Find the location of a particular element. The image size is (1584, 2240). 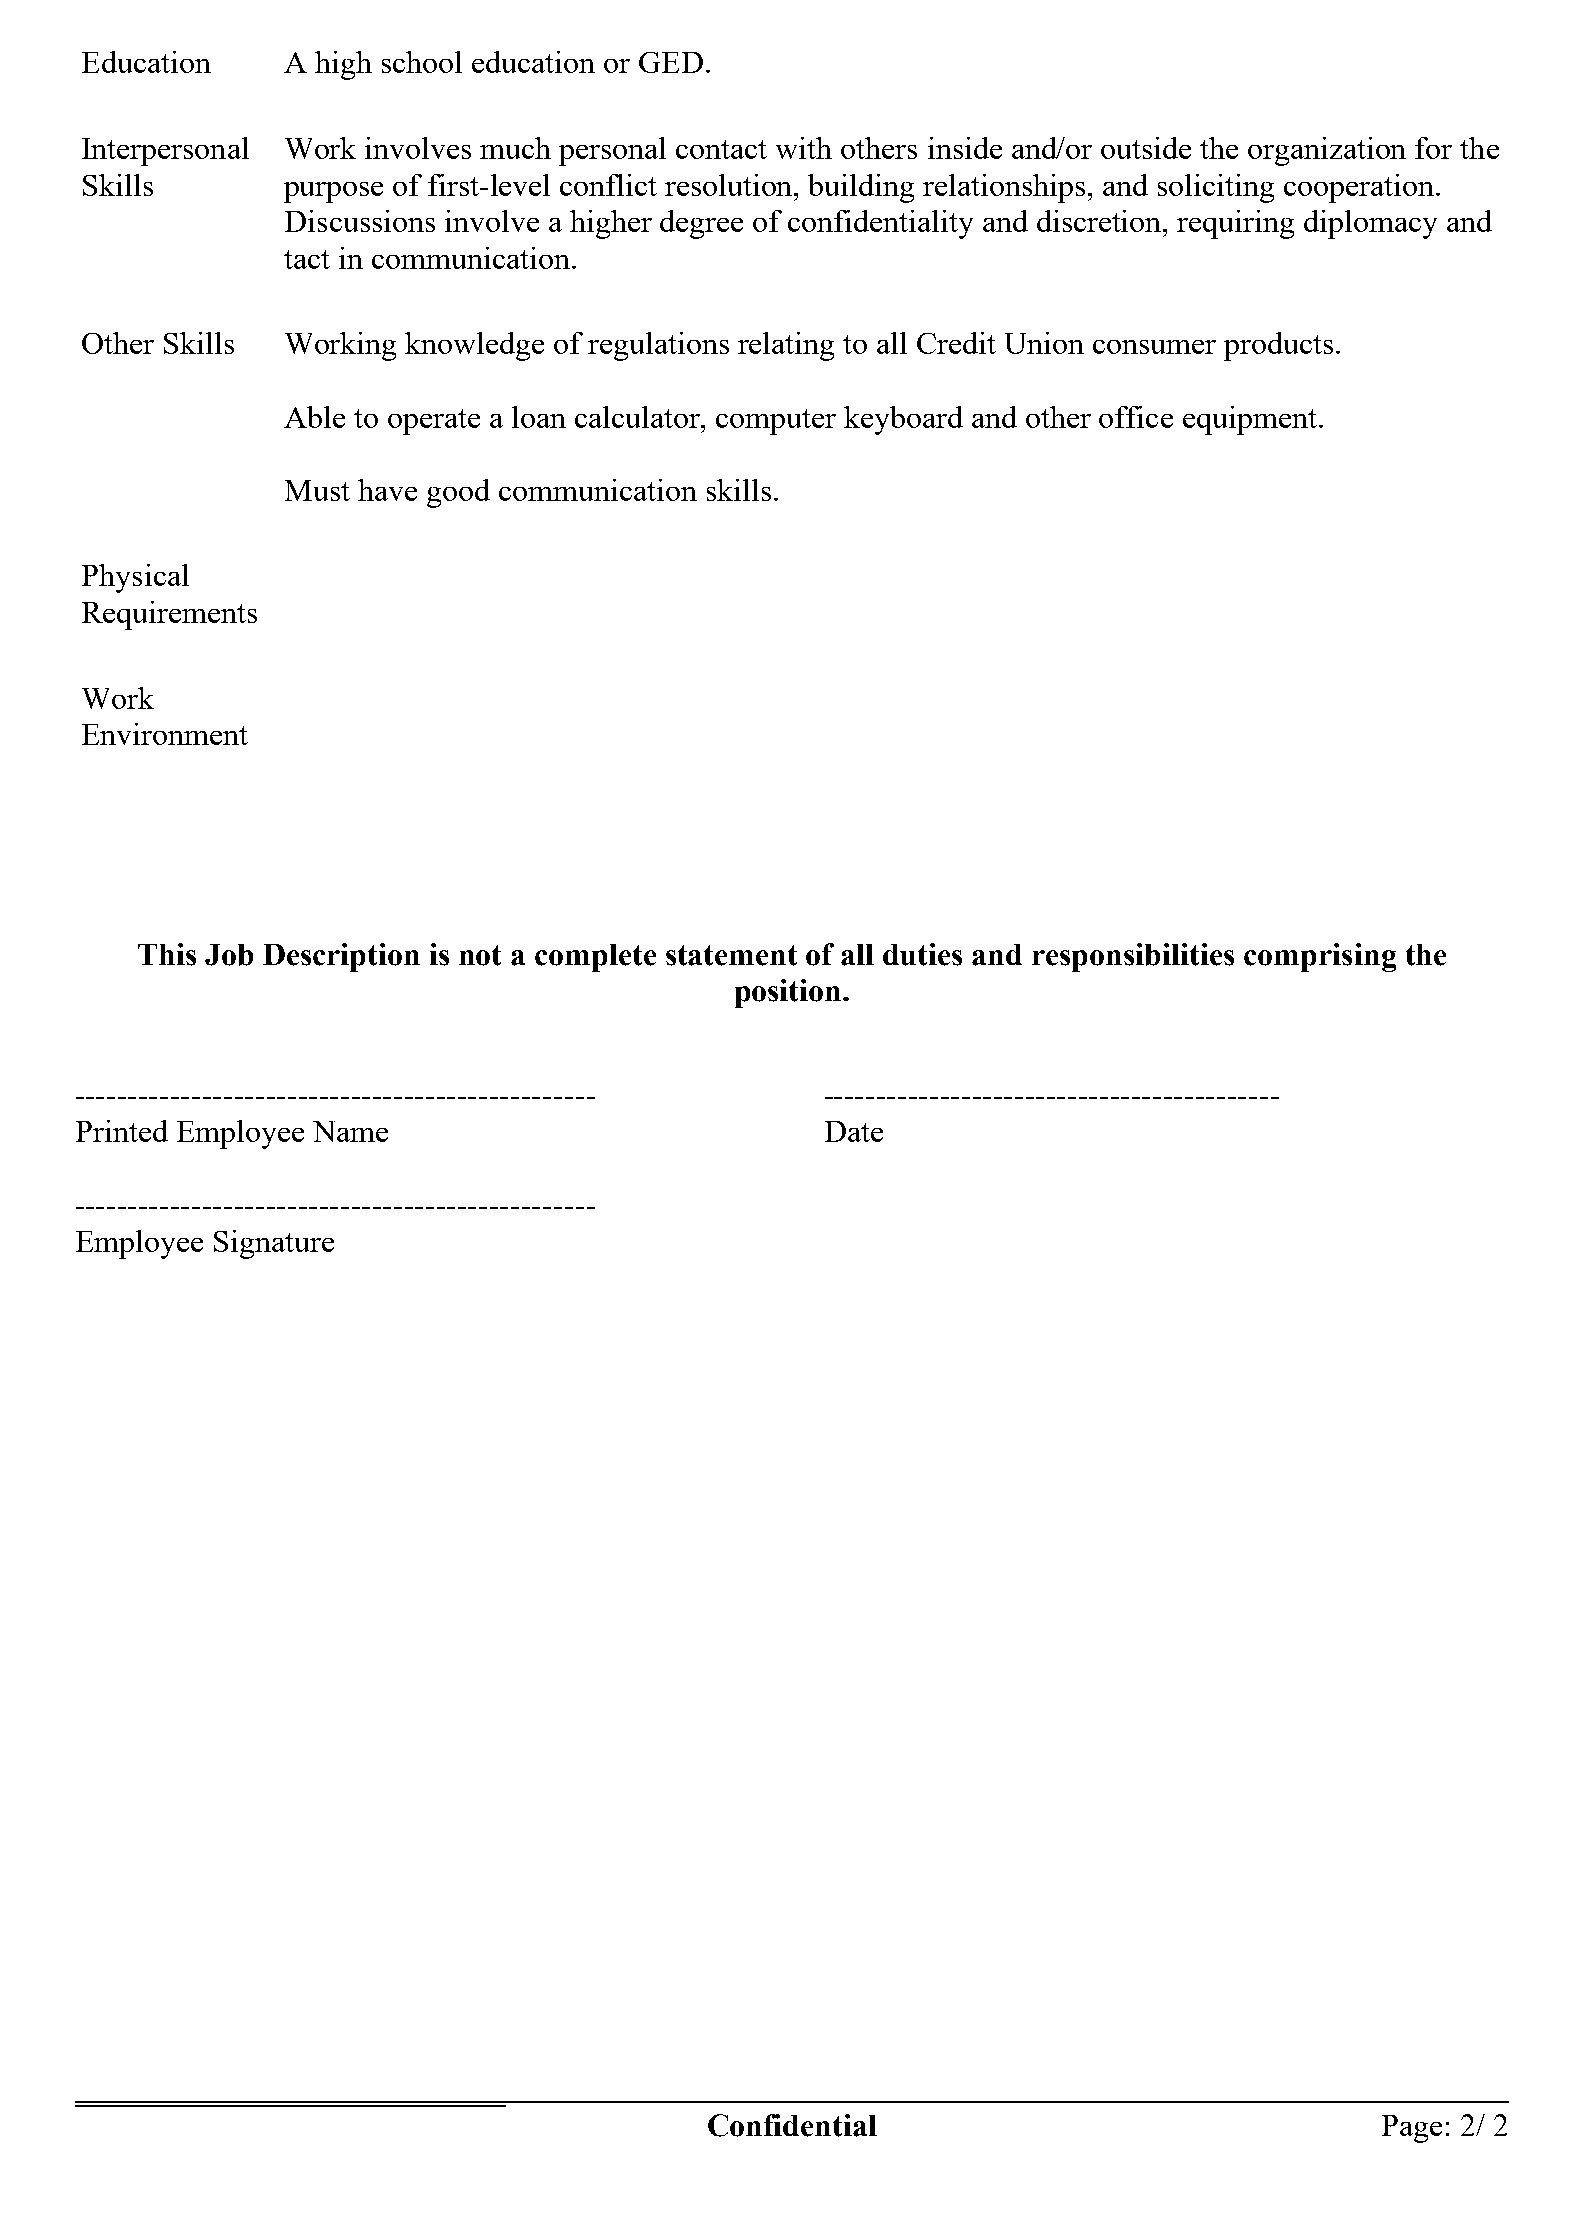

computer is located at coordinates (776, 422).
